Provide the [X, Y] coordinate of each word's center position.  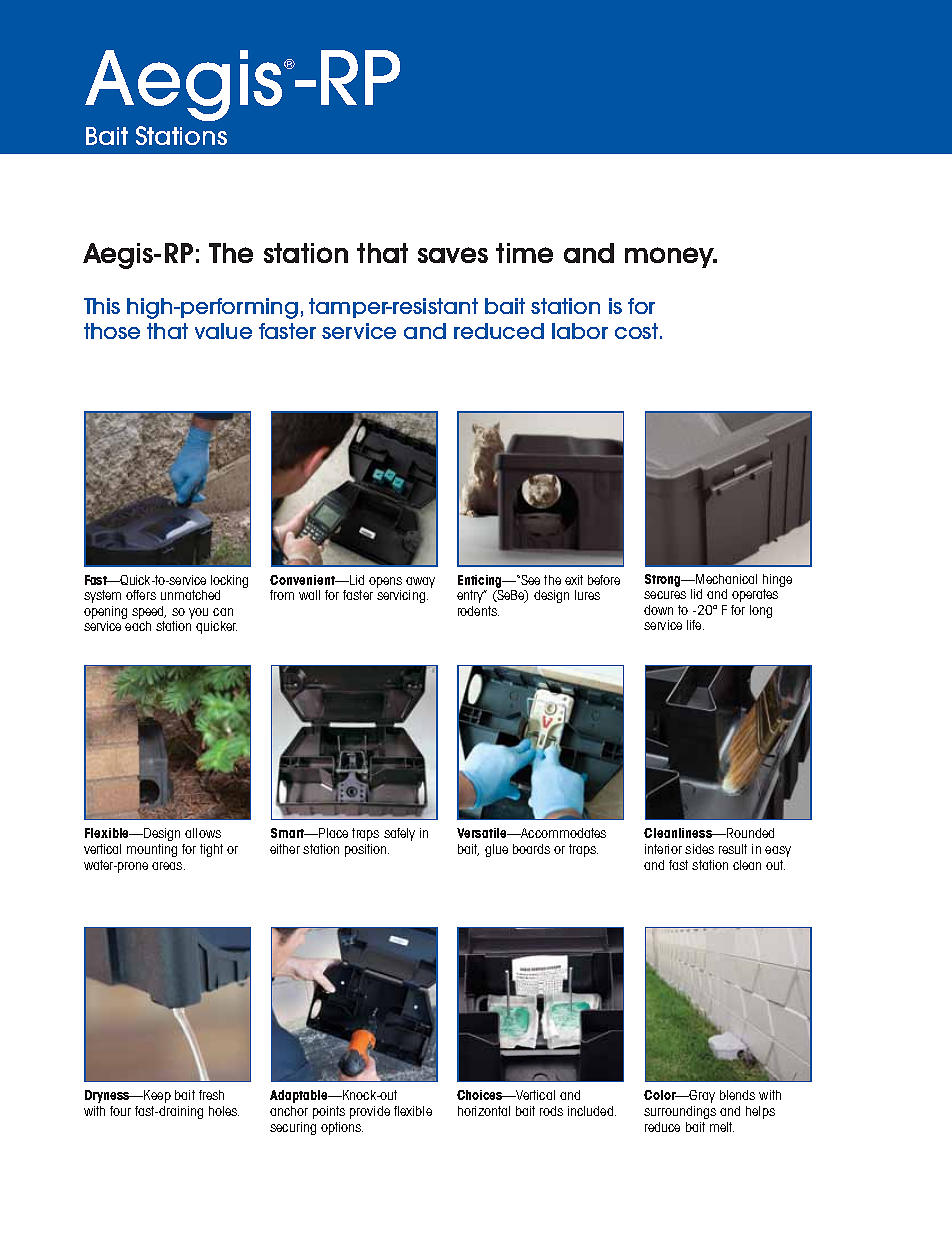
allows [203, 833]
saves [453, 255]
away [420, 584]
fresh [211, 1095]
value [223, 331]
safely [399, 834]
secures [665, 595]
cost [638, 331]
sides [699, 849]
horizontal [484, 1111]
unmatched [190, 595]
